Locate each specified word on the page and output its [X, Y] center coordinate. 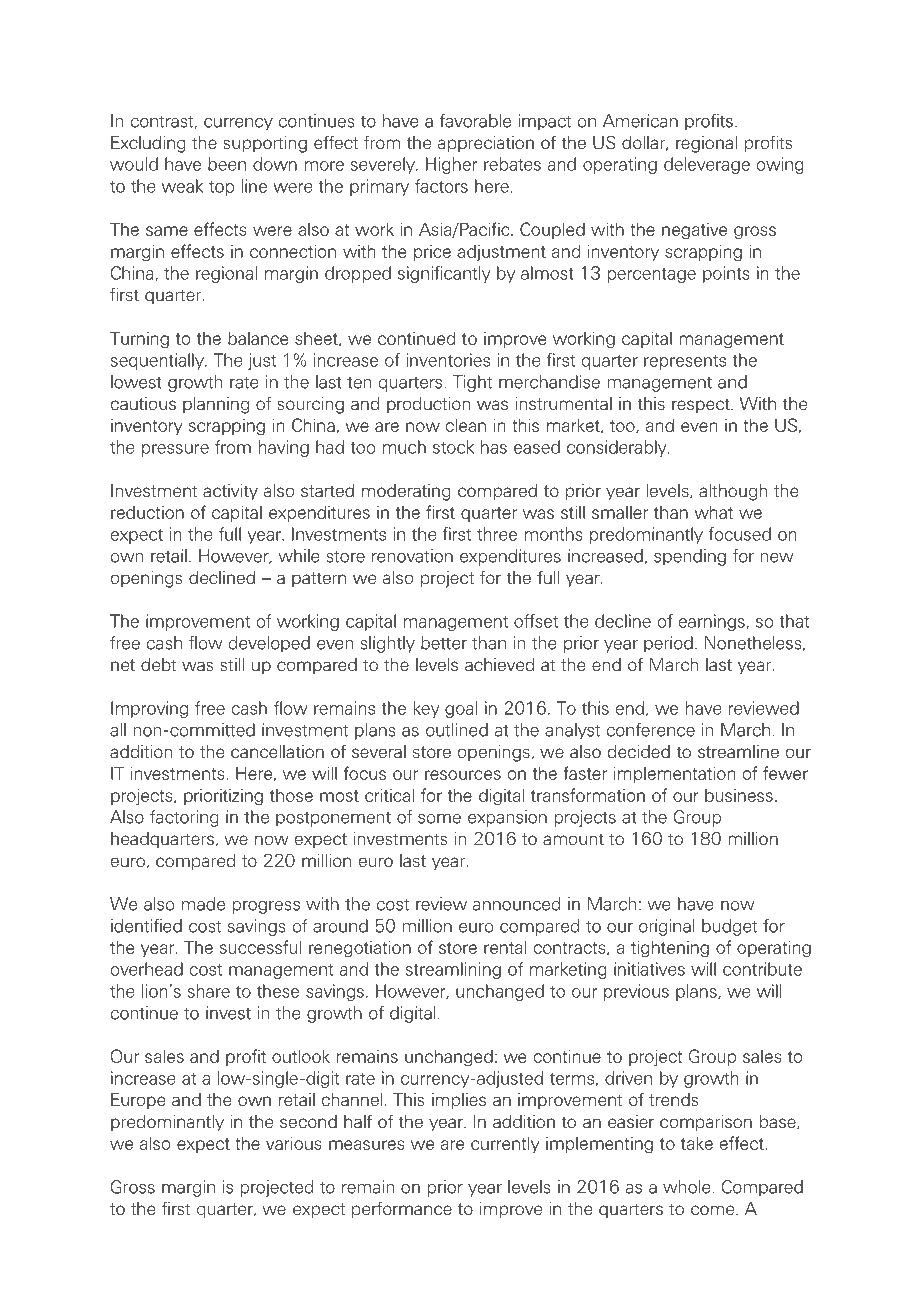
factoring [184, 818]
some [439, 819]
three [497, 534]
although [733, 492]
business [739, 795]
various [294, 1143]
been [227, 164]
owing [780, 165]
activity [230, 492]
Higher [452, 165]
